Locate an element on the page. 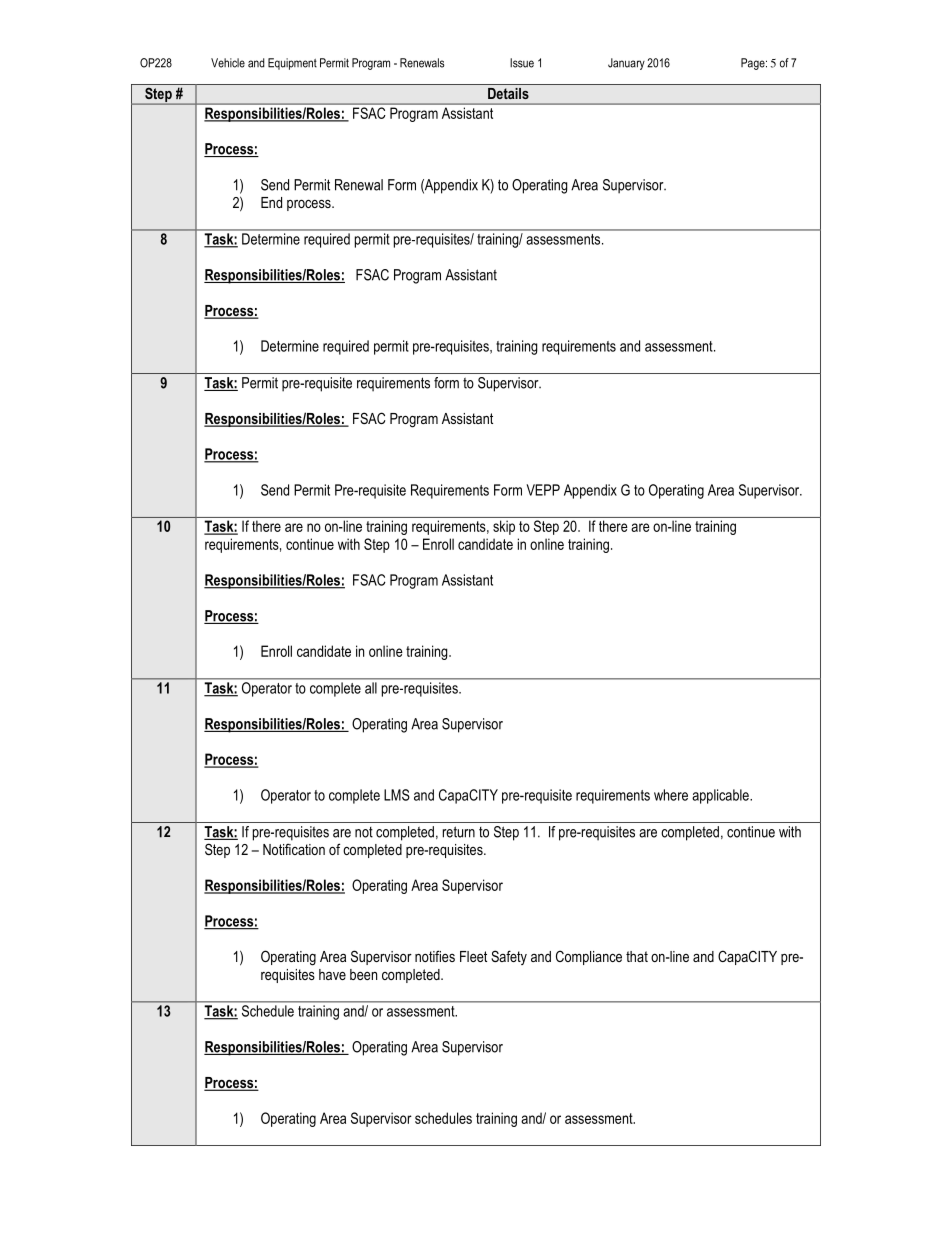  LMS is located at coordinates (397, 795).
